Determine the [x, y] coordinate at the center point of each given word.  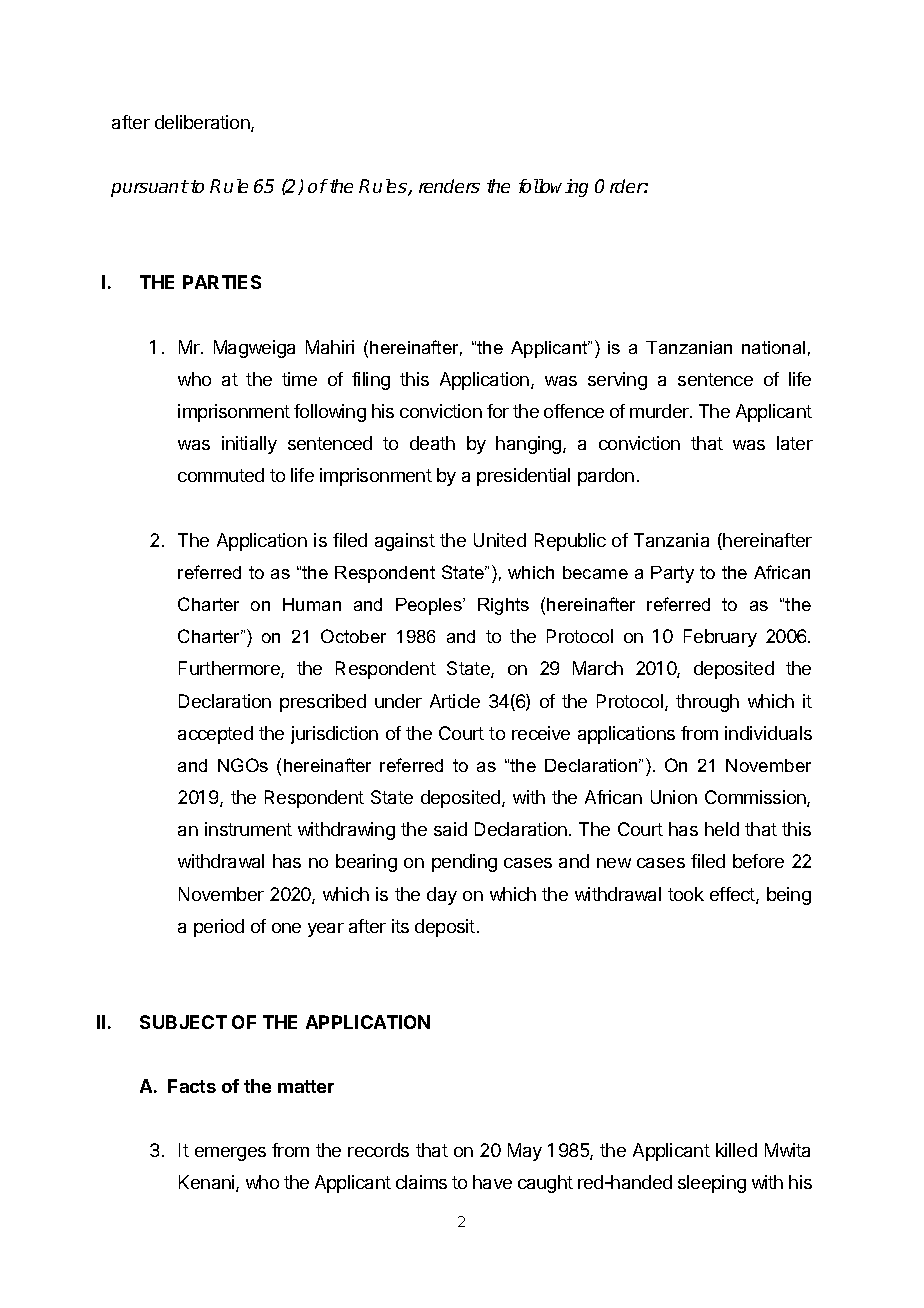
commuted [221, 475]
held [722, 829]
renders [449, 186]
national [773, 347]
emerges [230, 1154]
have [492, 1182]
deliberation [203, 123]
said [450, 829]
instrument [248, 829]
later [795, 443]
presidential [523, 477]
